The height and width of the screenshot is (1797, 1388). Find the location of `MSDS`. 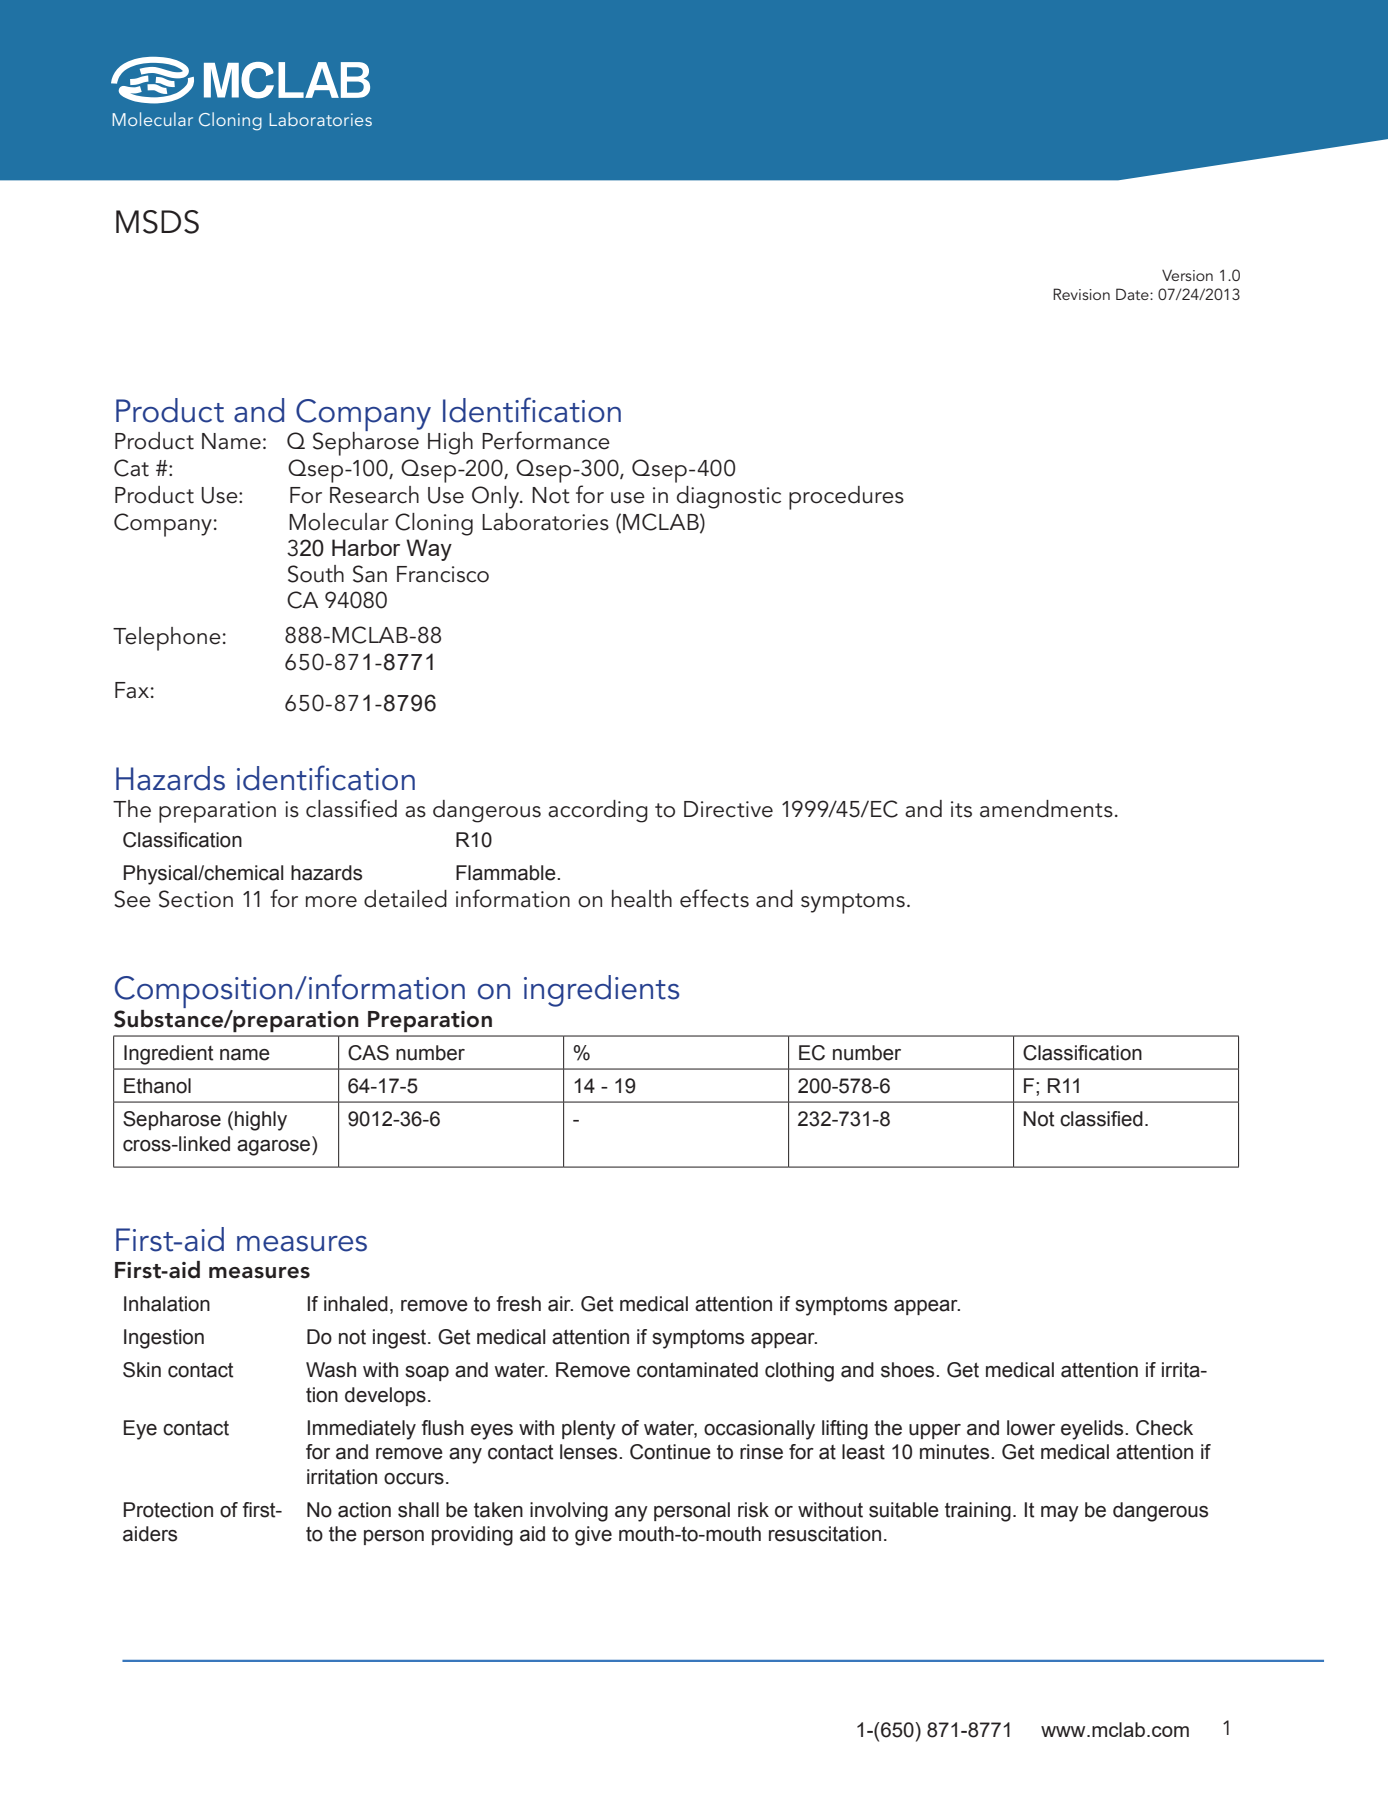

MSDS is located at coordinates (157, 222).
